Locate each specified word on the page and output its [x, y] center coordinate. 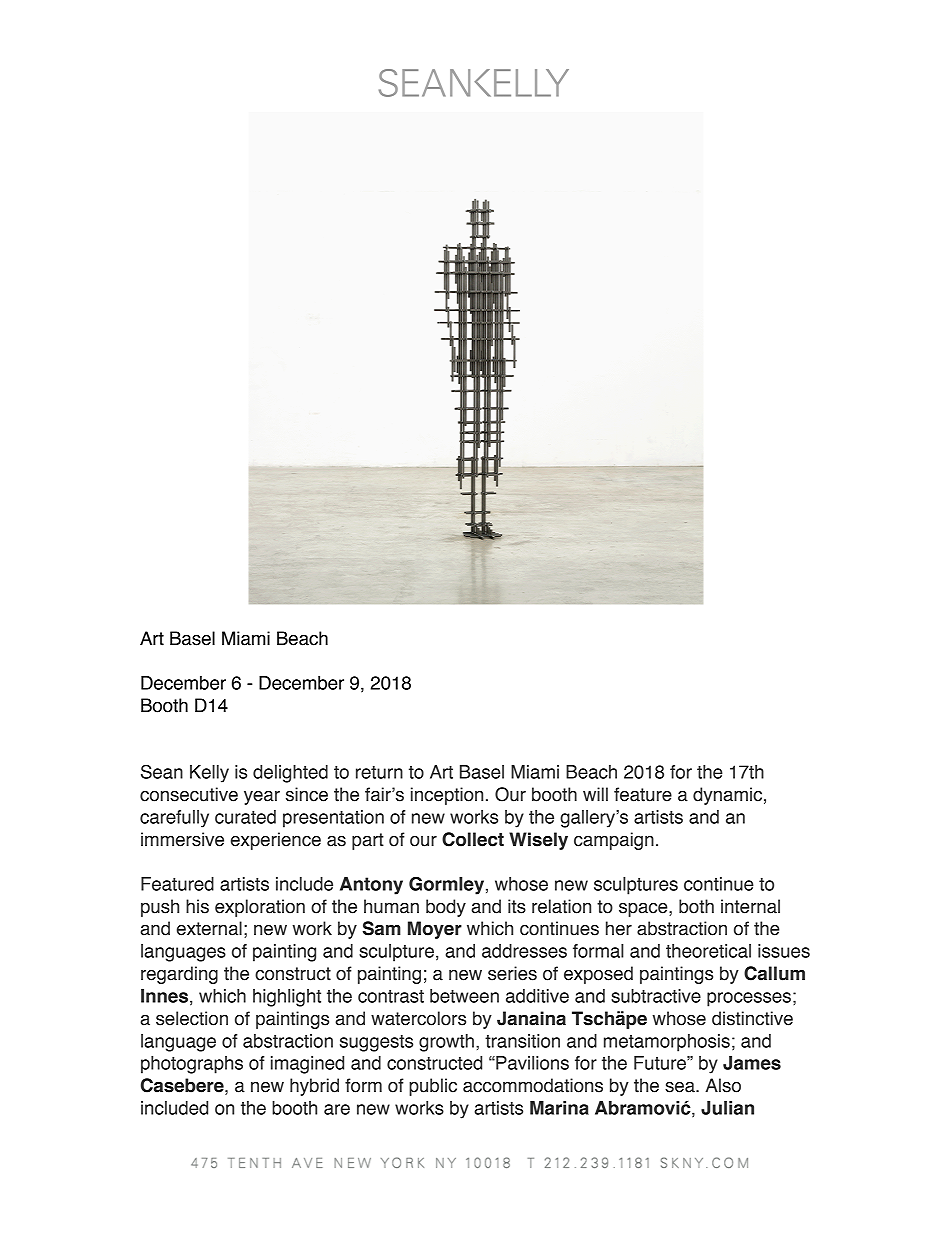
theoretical [708, 951]
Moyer [435, 930]
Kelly [209, 774]
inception [447, 796]
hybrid [314, 1087]
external [209, 928]
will [595, 794]
